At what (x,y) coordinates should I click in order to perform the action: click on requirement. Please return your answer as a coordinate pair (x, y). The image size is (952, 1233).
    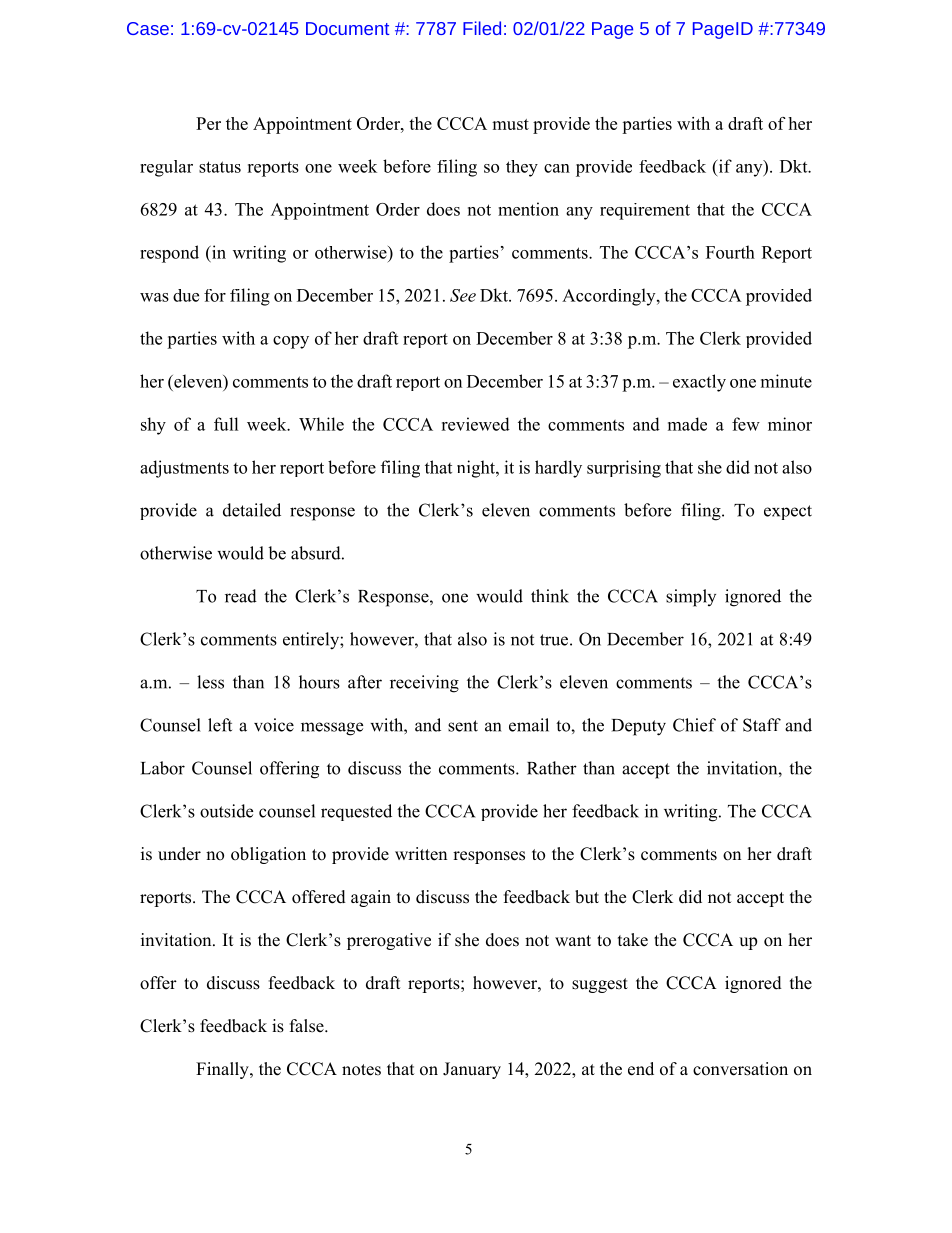
    Looking at the image, I should click on (645, 211).
